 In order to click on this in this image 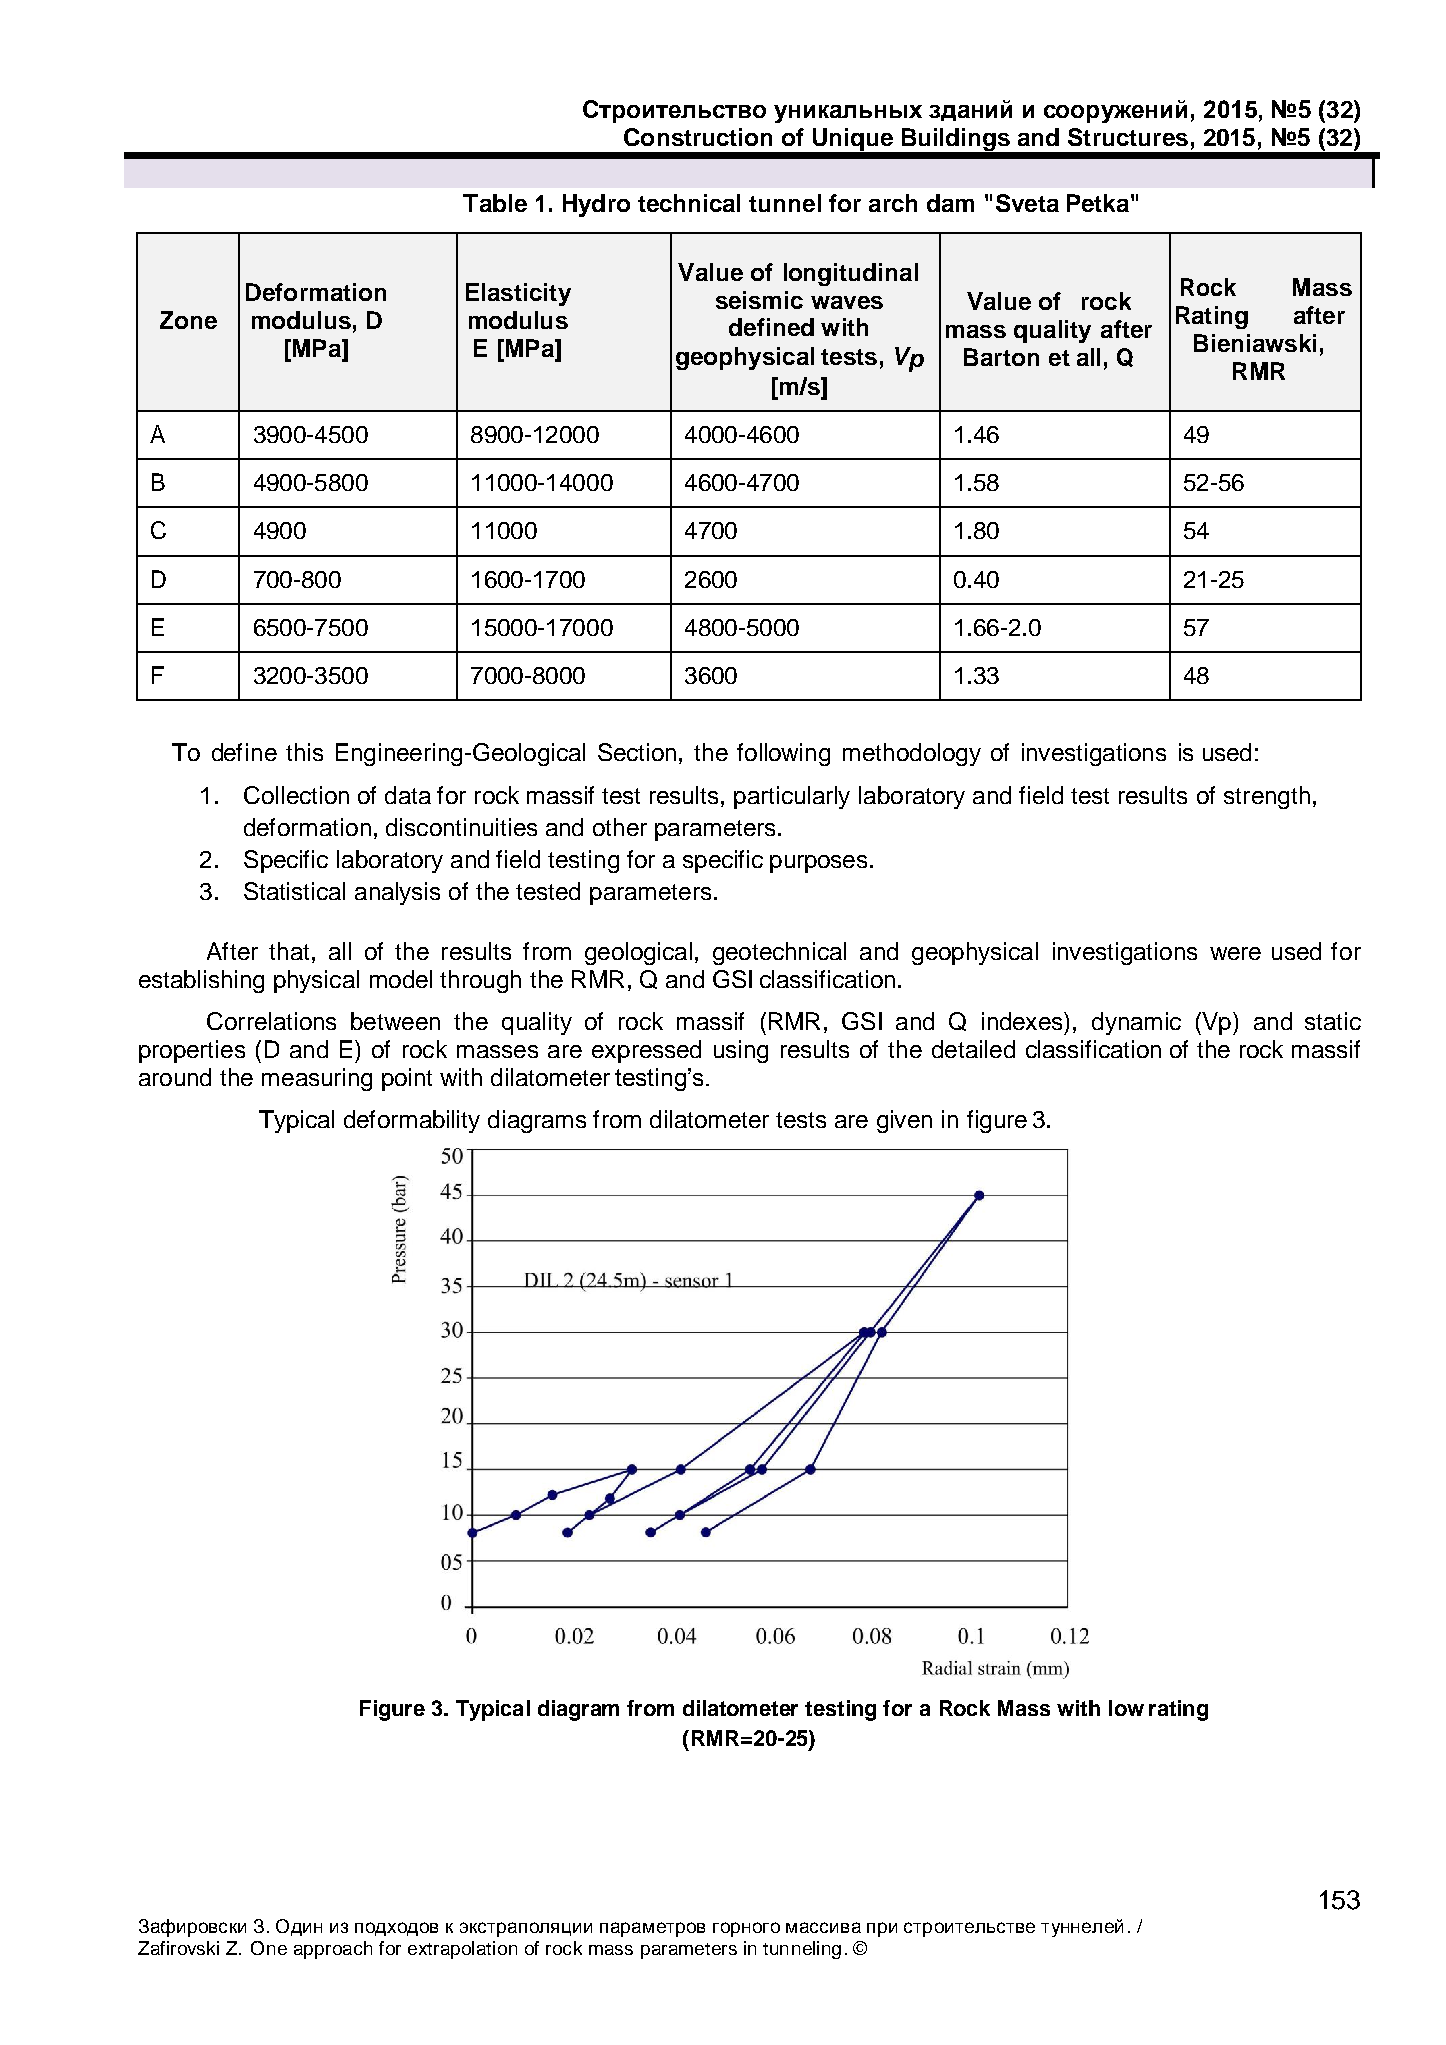, I will do `click(304, 752)`.
